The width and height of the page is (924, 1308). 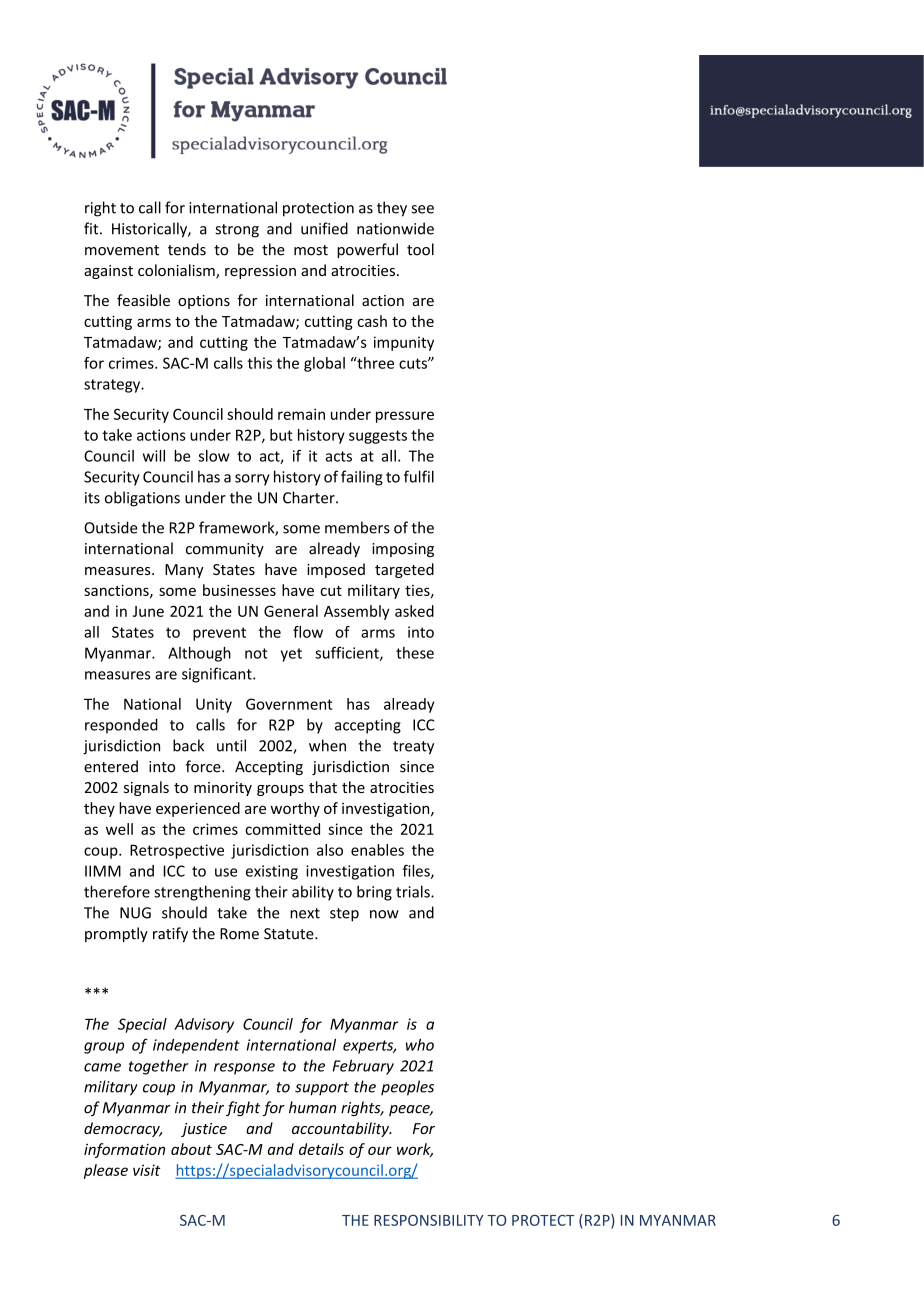 I want to click on movement, so click(x=122, y=250).
